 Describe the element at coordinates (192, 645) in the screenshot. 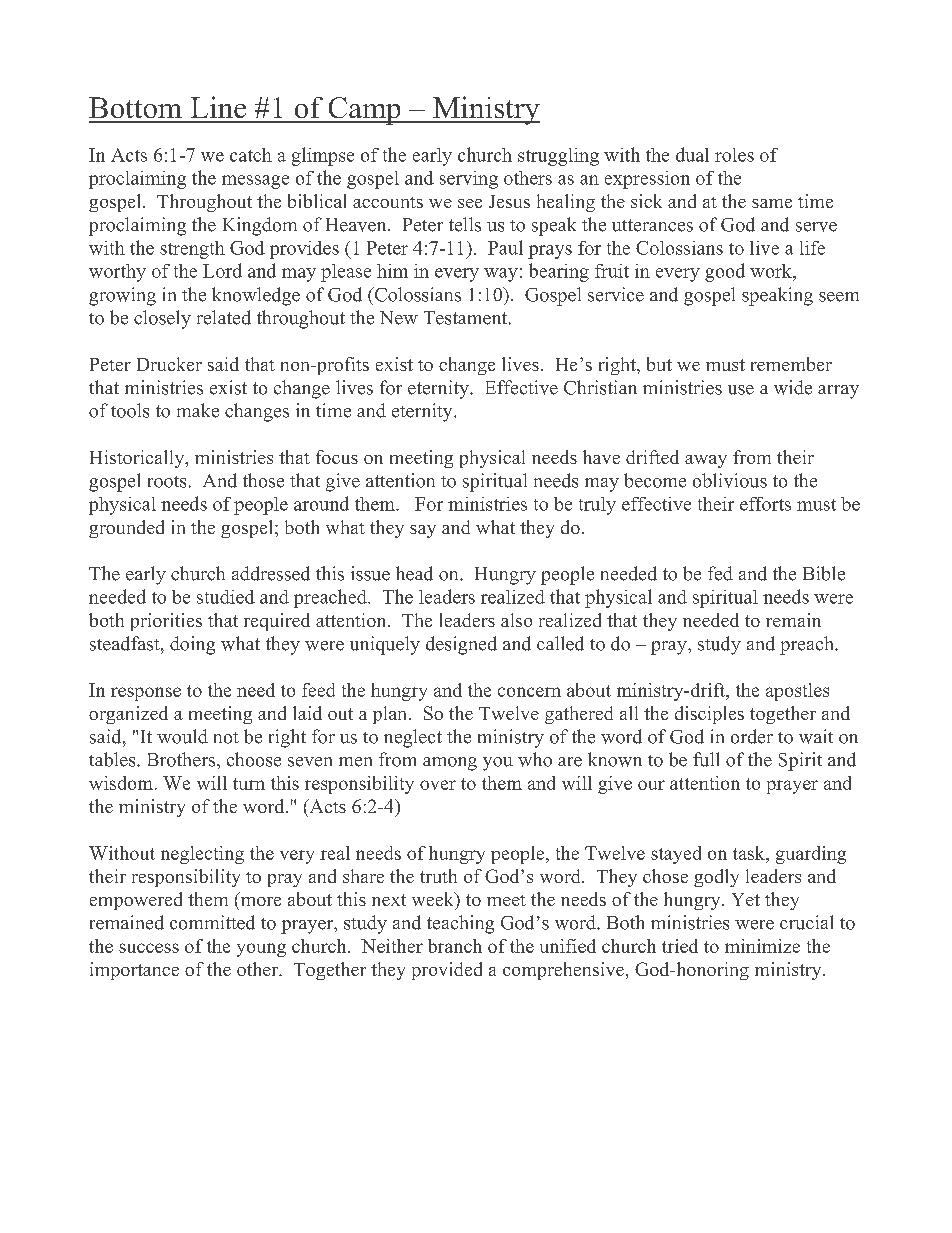

I see `doing` at that location.
